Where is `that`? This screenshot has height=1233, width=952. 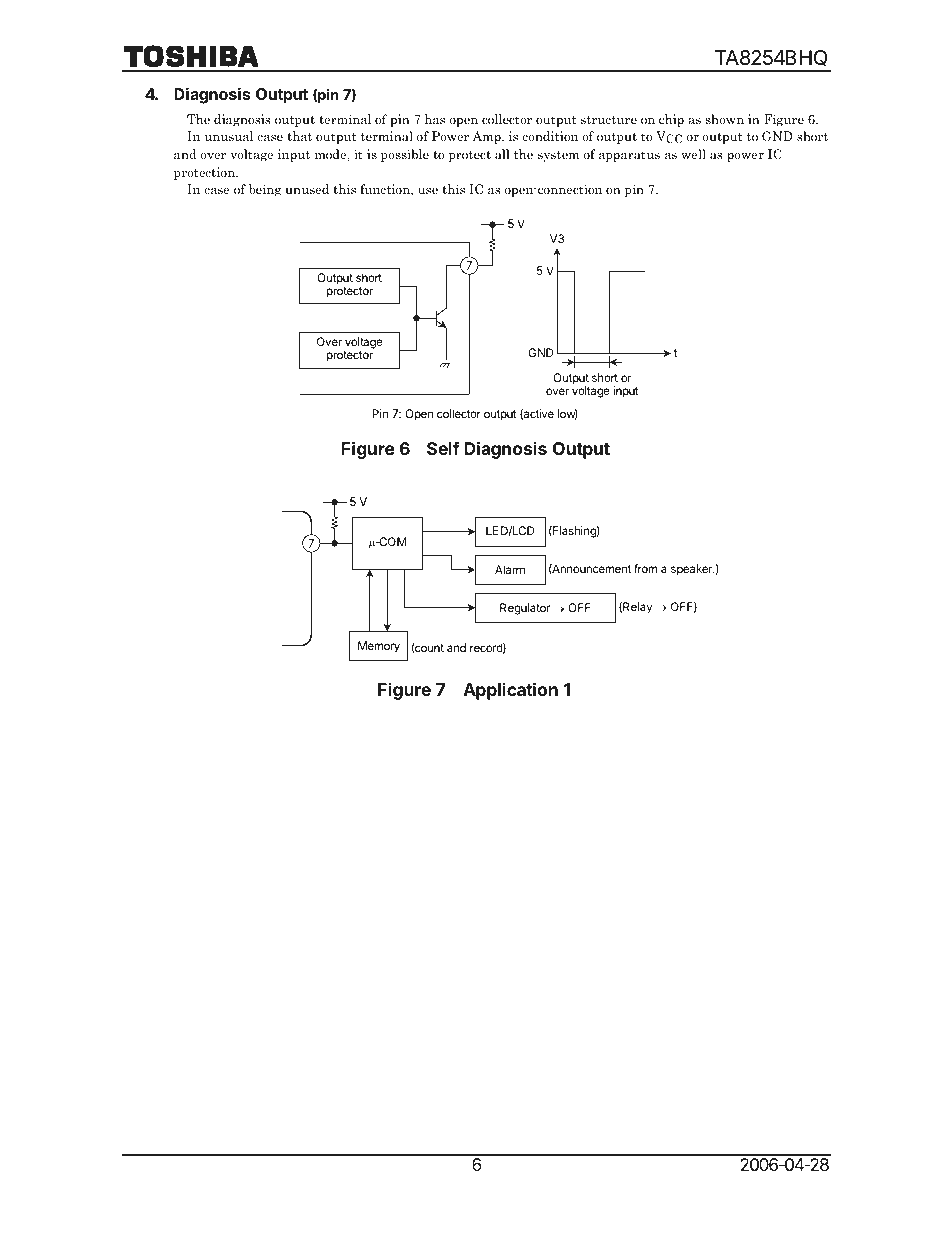
that is located at coordinates (299, 136).
